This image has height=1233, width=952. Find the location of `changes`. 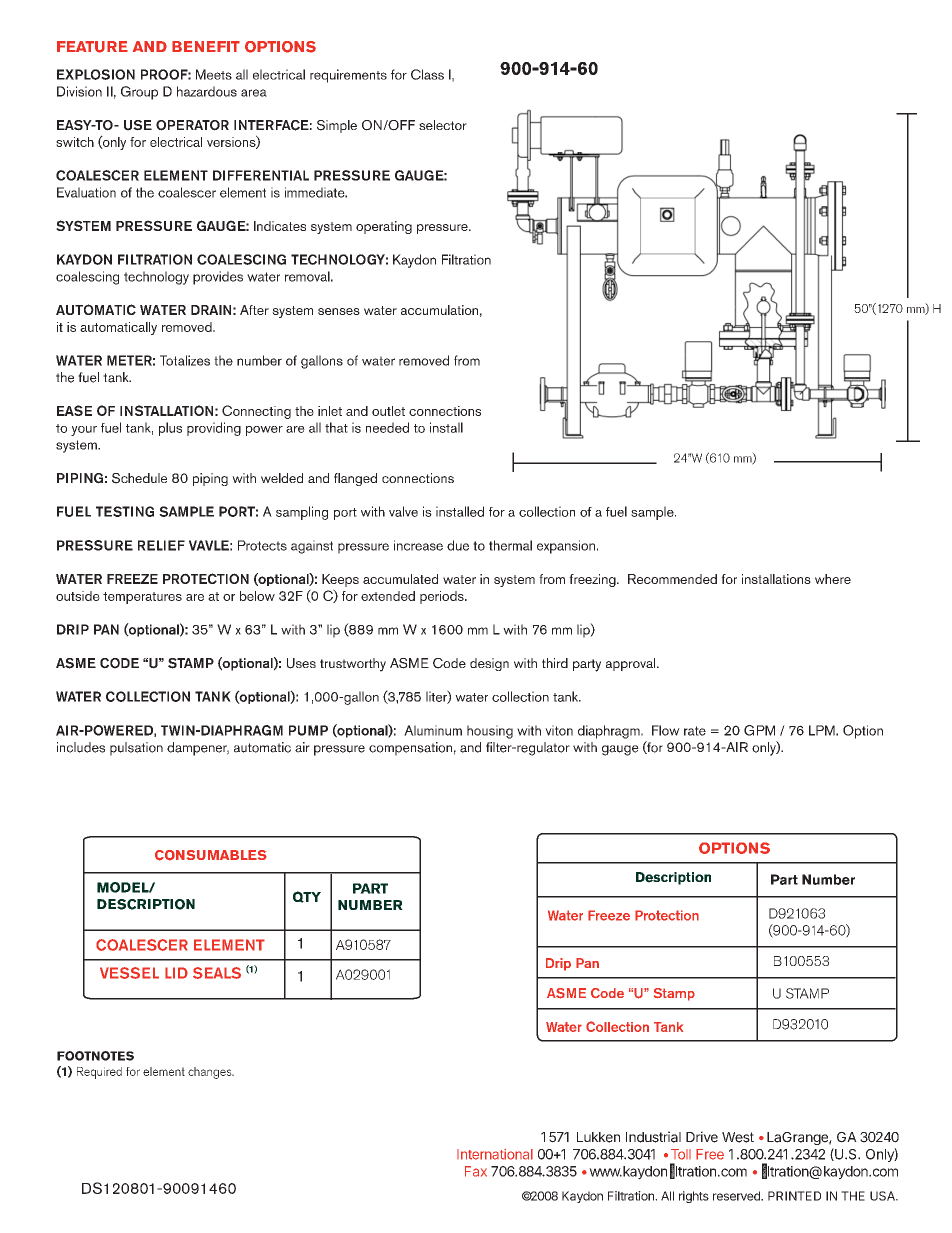

changes is located at coordinates (211, 1073).
